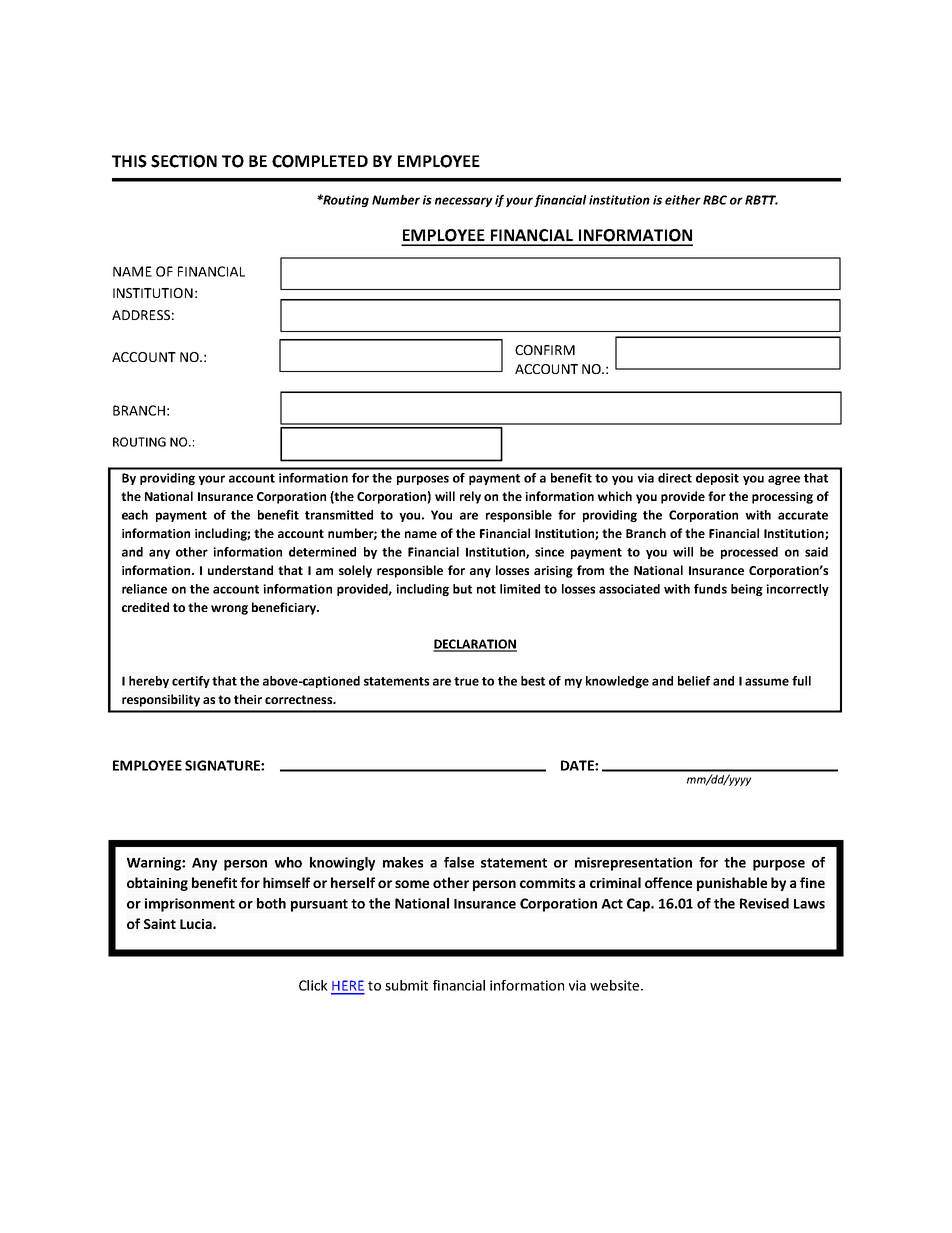  I want to click on Lucia, so click(197, 924).
